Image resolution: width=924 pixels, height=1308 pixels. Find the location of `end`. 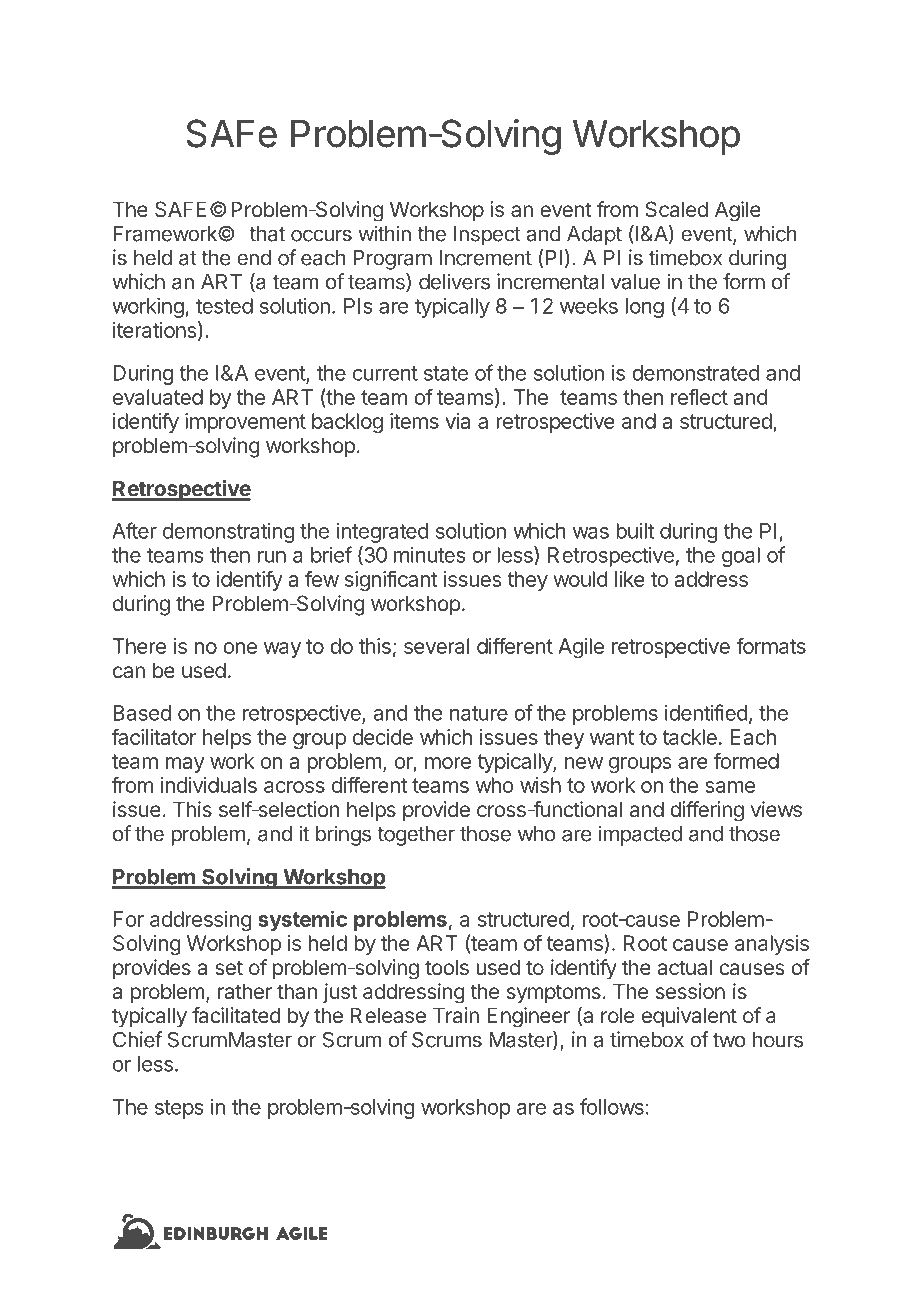

end is located at coordinates (254, 258).
